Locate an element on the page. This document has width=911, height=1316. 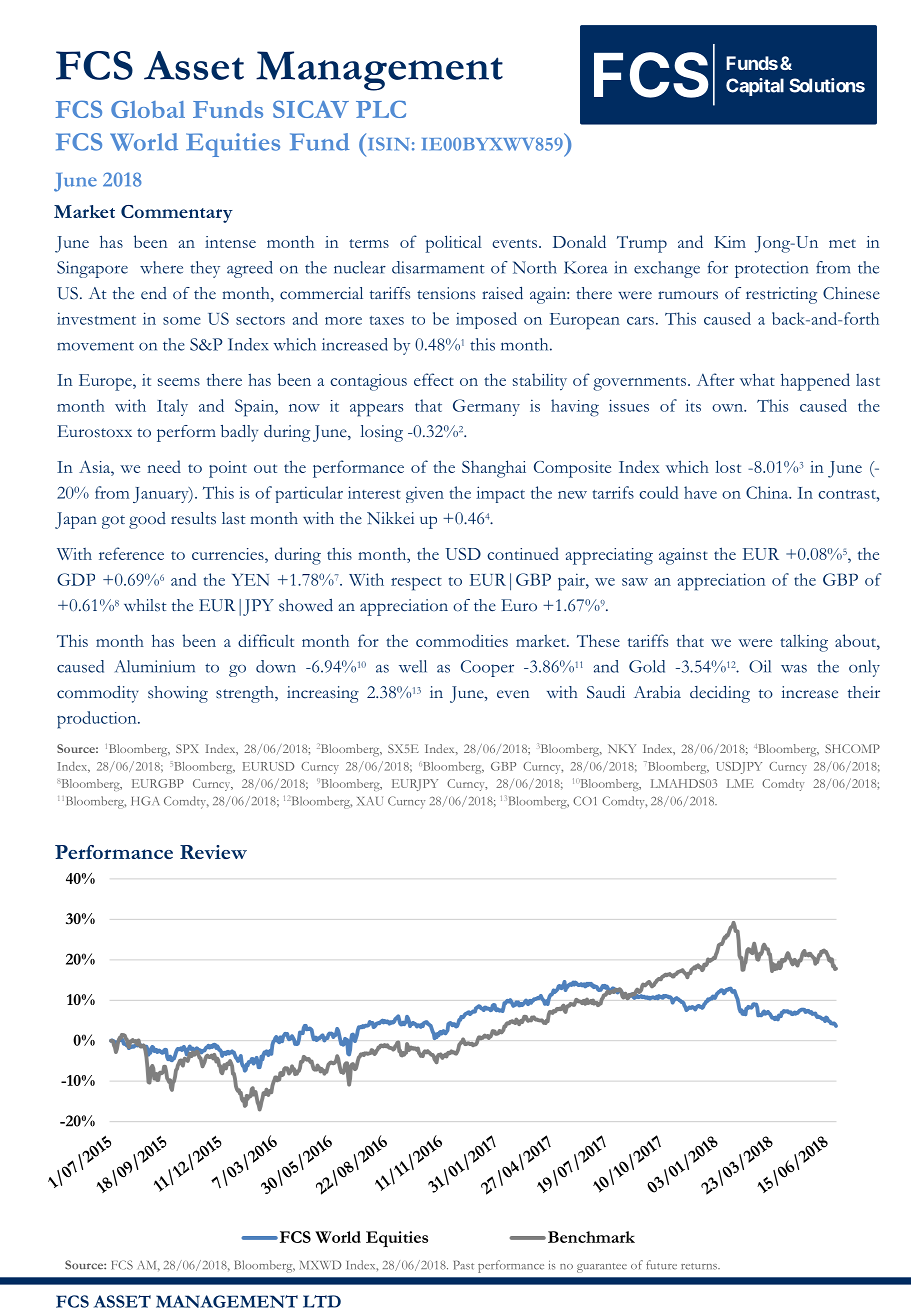
Past is located at coordinates (464, 1265).
